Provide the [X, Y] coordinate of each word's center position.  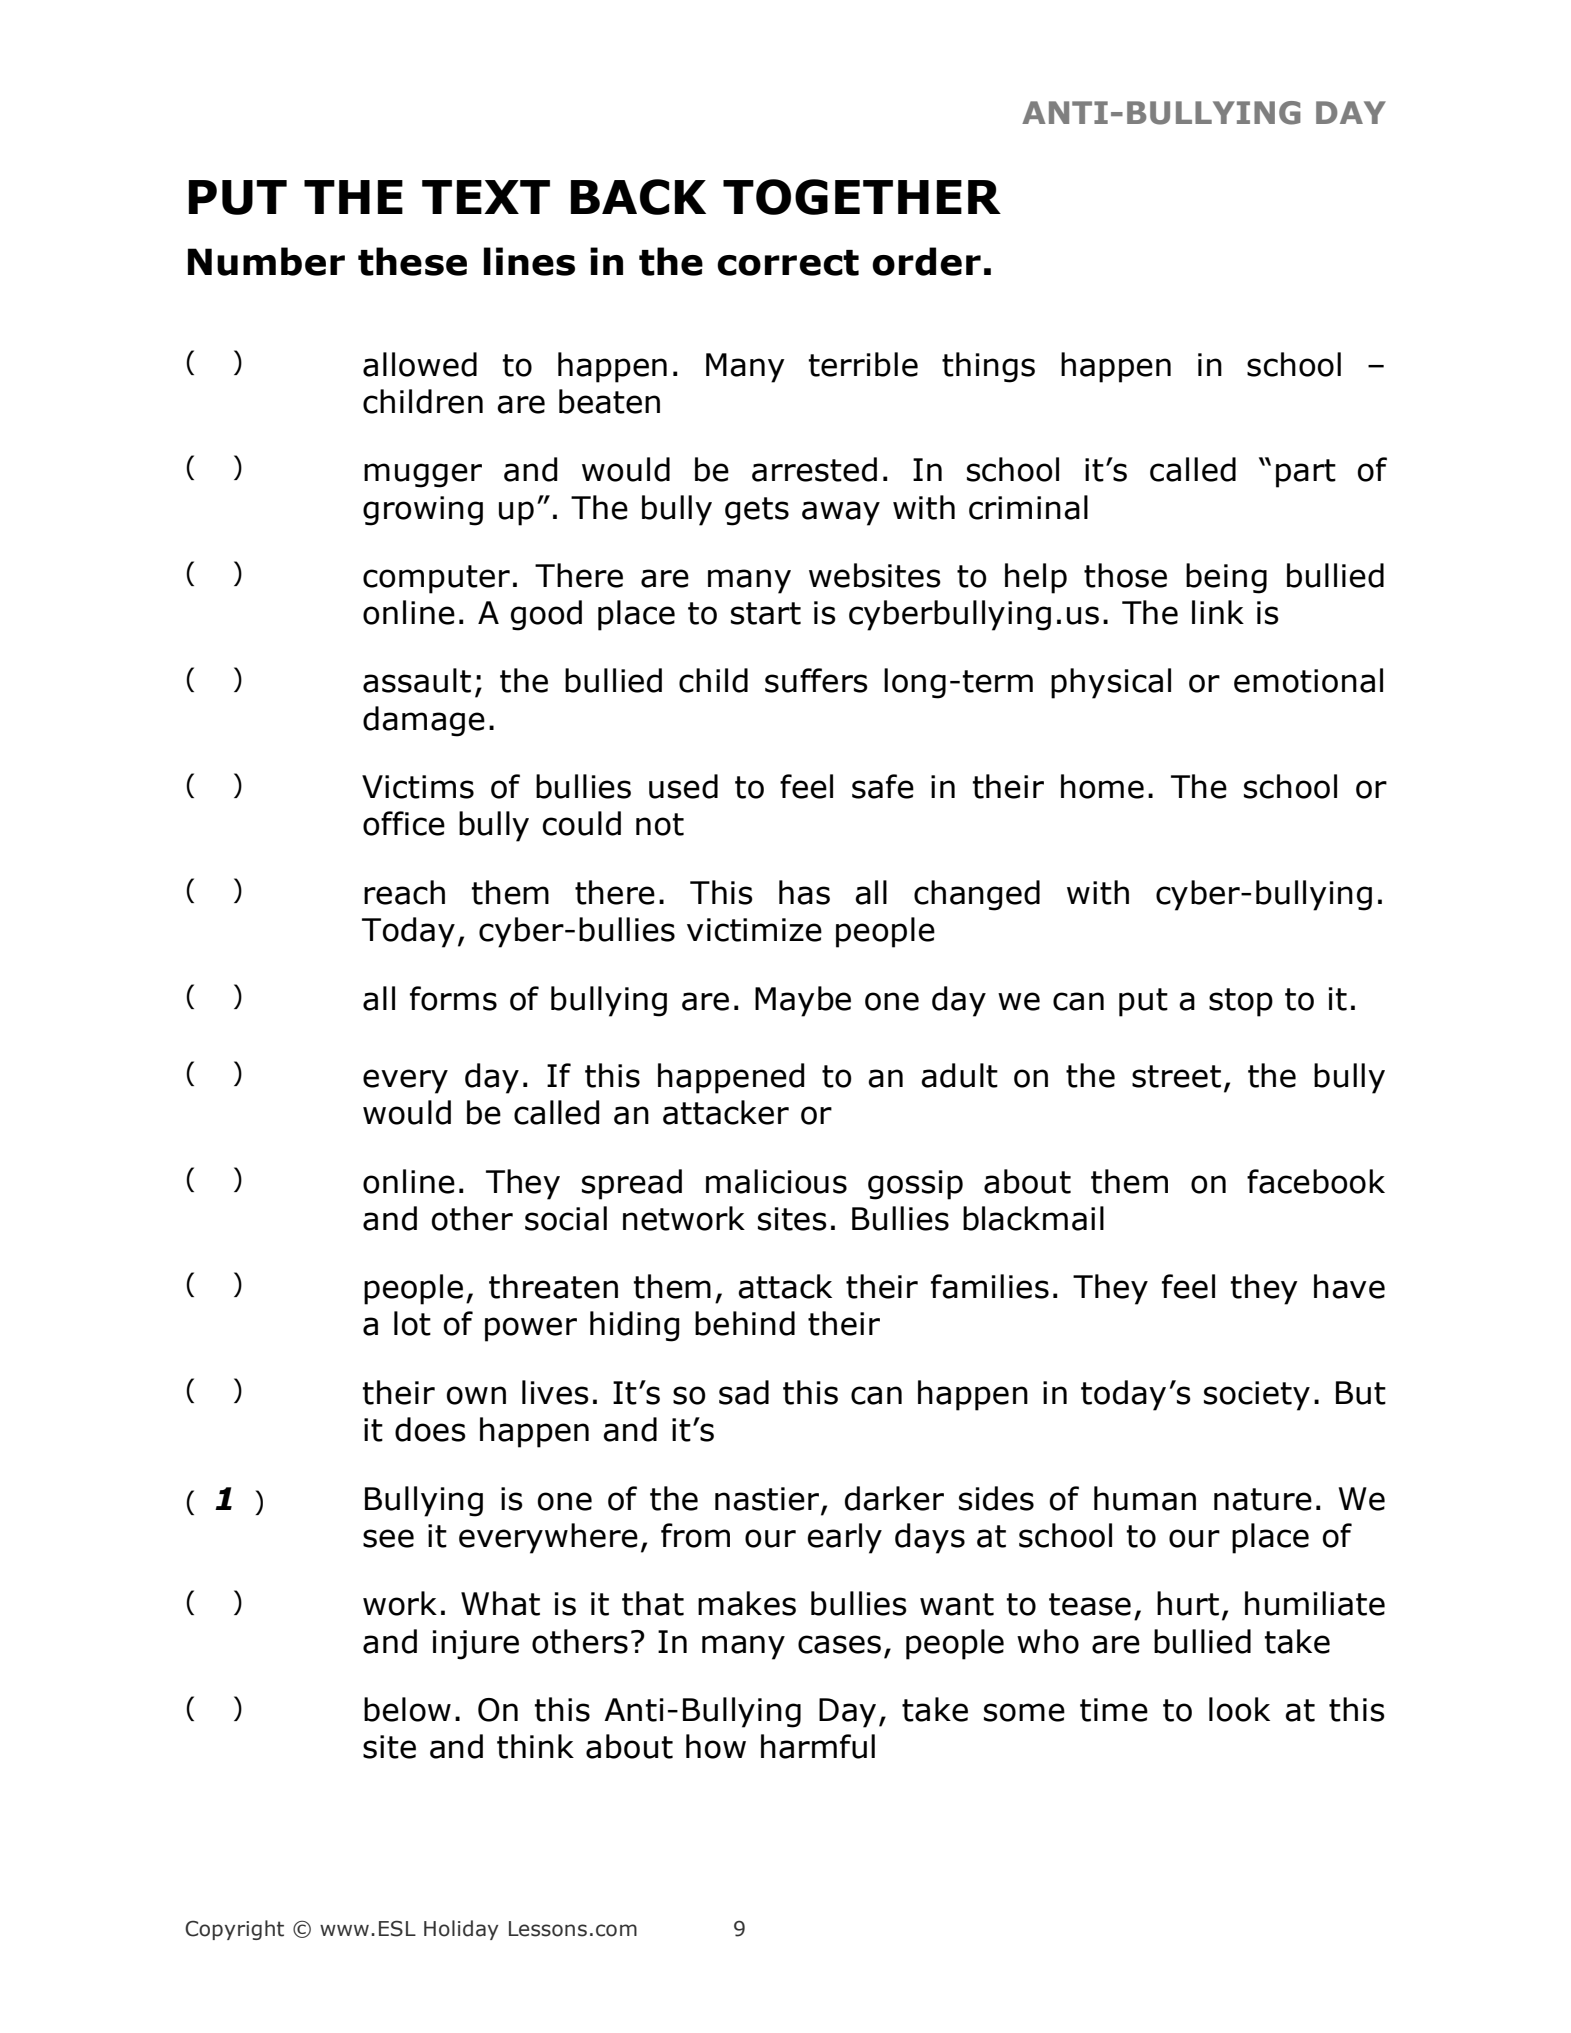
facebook [1316, 1181]
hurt [1188, 1603]
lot [412, 1323]
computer [436, 579]
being [1226, 578]
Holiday [461, 1930]
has [804, 892]
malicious [776, 1181]
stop [1241, 1002]
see [388, 1538]
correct [788, 263]
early [845, 1538]
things [988, 367]
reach [404, 892]
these [412, 261]
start [766, 613]
